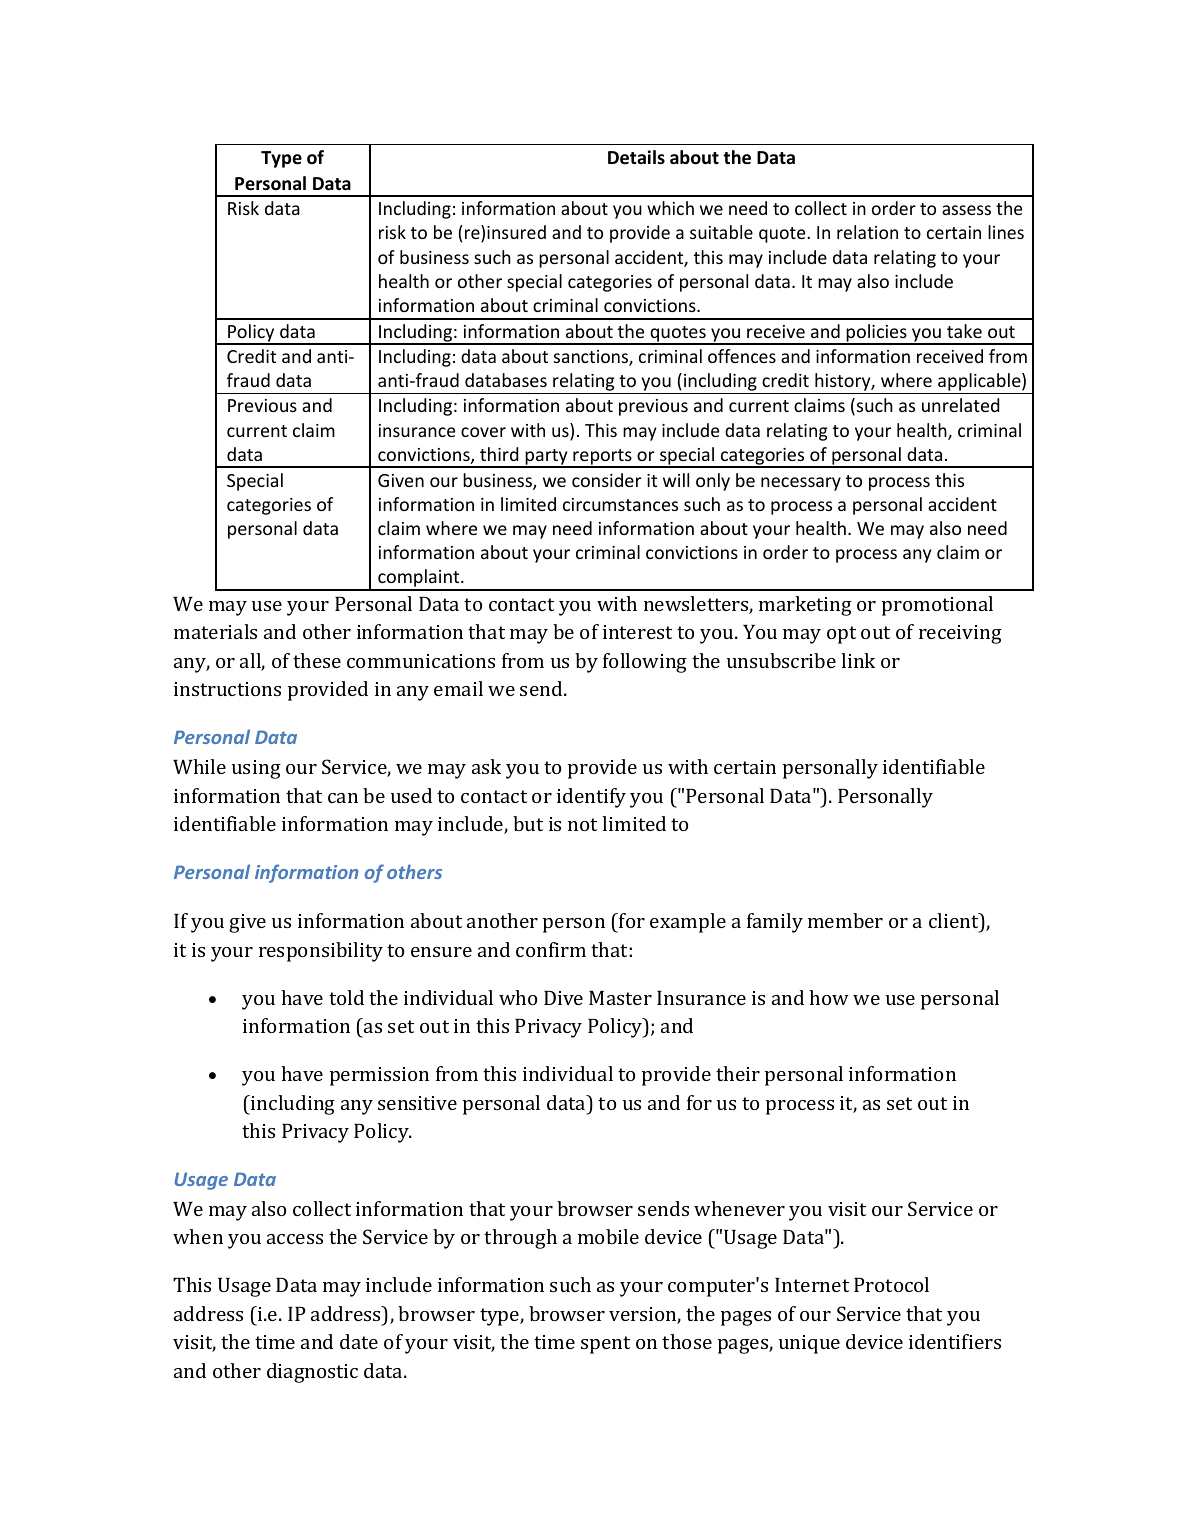 The height and width of the page is (1526, 1179). I want to click on interest, so click(637, 632).
